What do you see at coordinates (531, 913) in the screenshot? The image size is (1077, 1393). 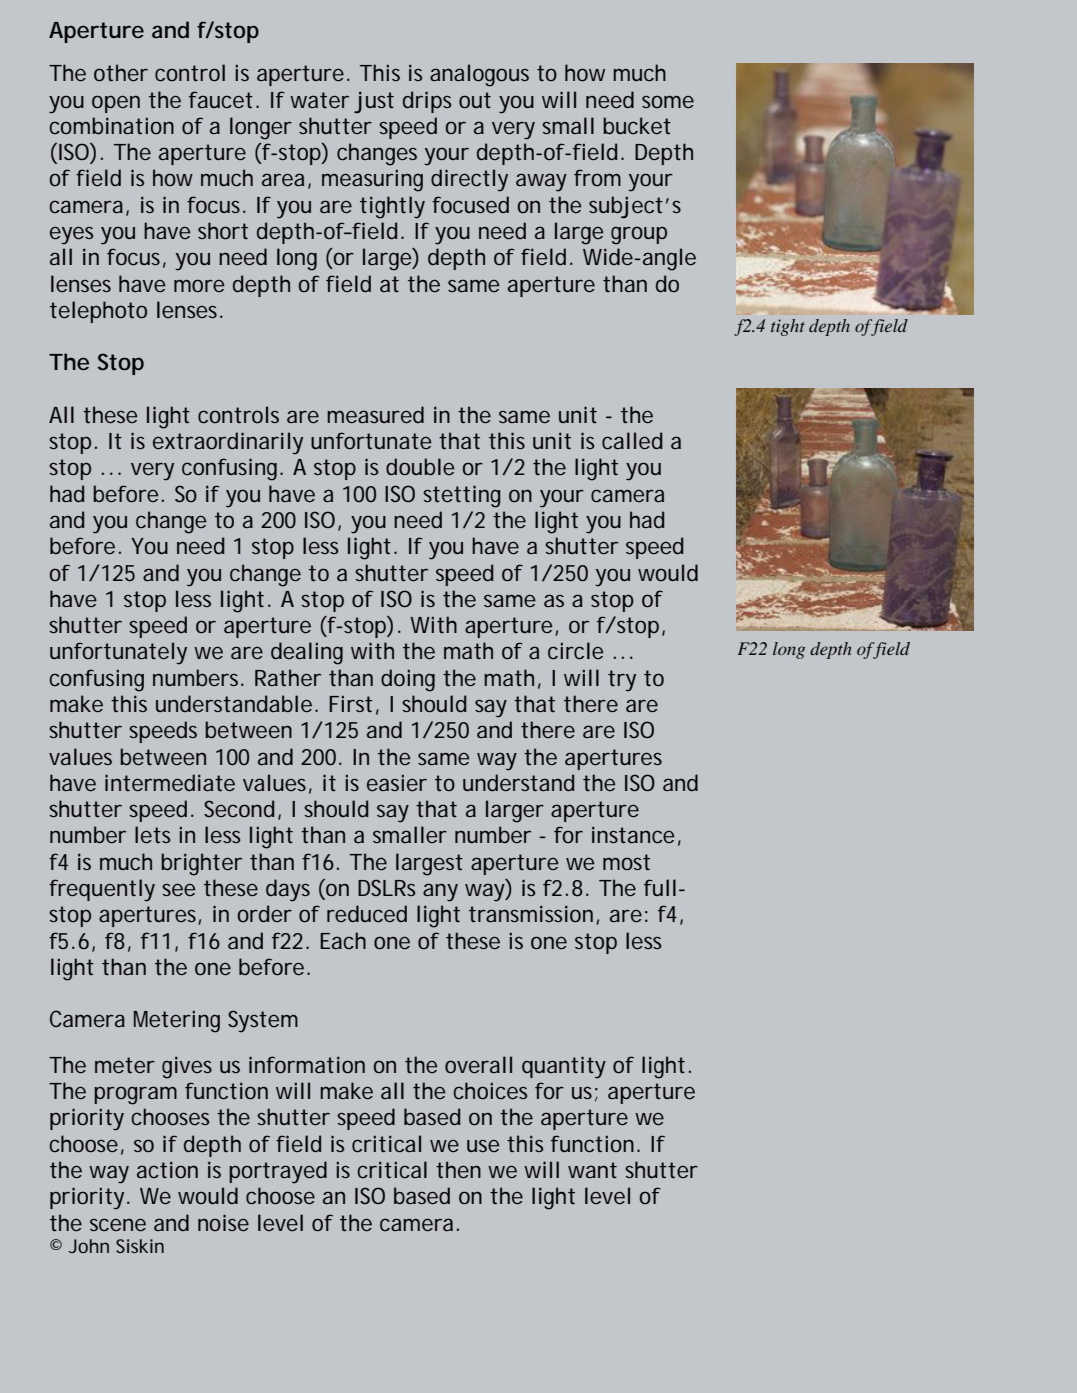 I see `transmission` at bounding box center [531, 913].
